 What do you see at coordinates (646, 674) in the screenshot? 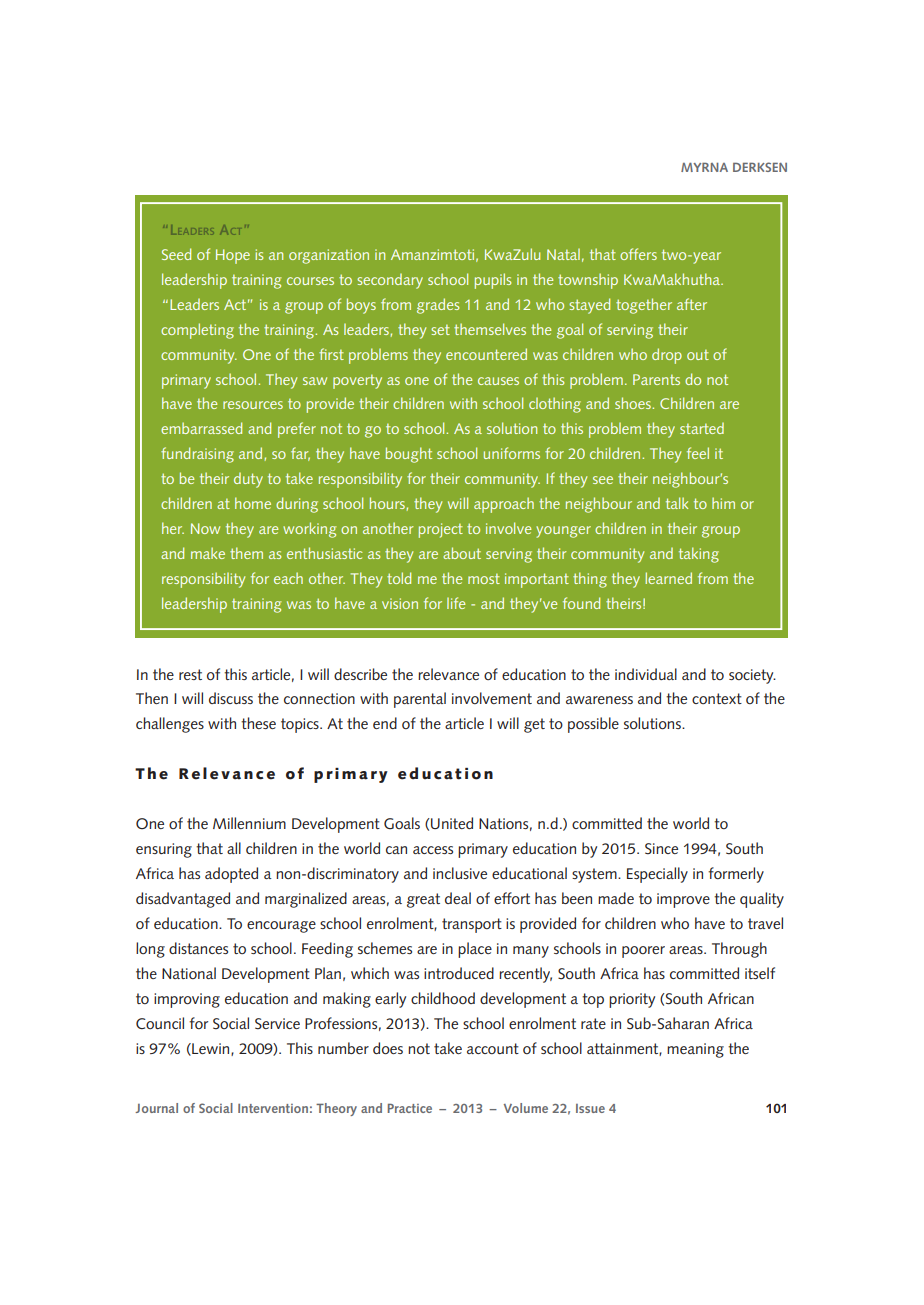
I see `individual` at bounding box center [646, 674].
